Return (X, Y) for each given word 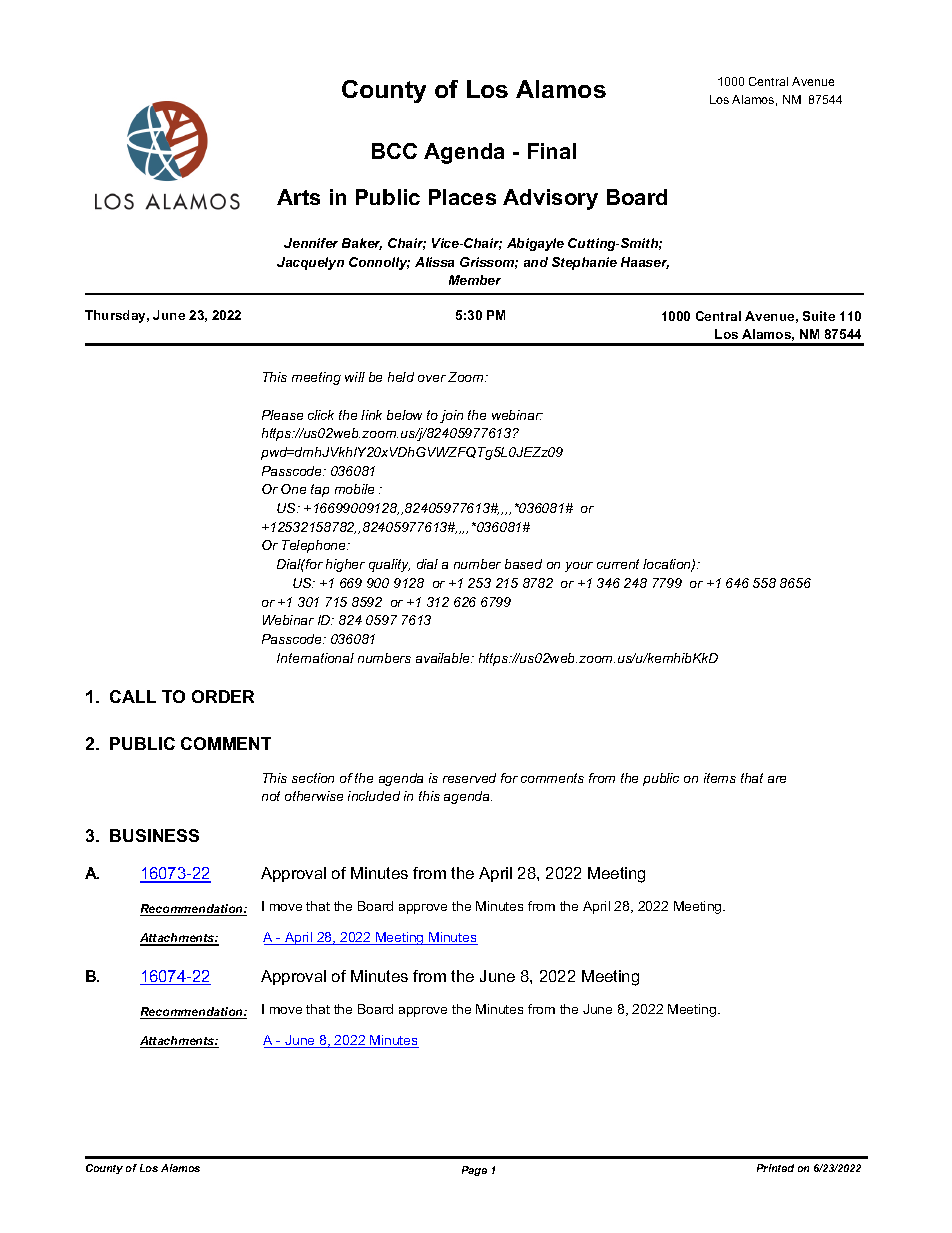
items (720, 778)
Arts (298, 197)
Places (462, 197)
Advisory (550, 199)
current (618, 564)
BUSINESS (154, 835)
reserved (469, 778)
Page (474, 1171)
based (523, 564)
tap (320, 490)
